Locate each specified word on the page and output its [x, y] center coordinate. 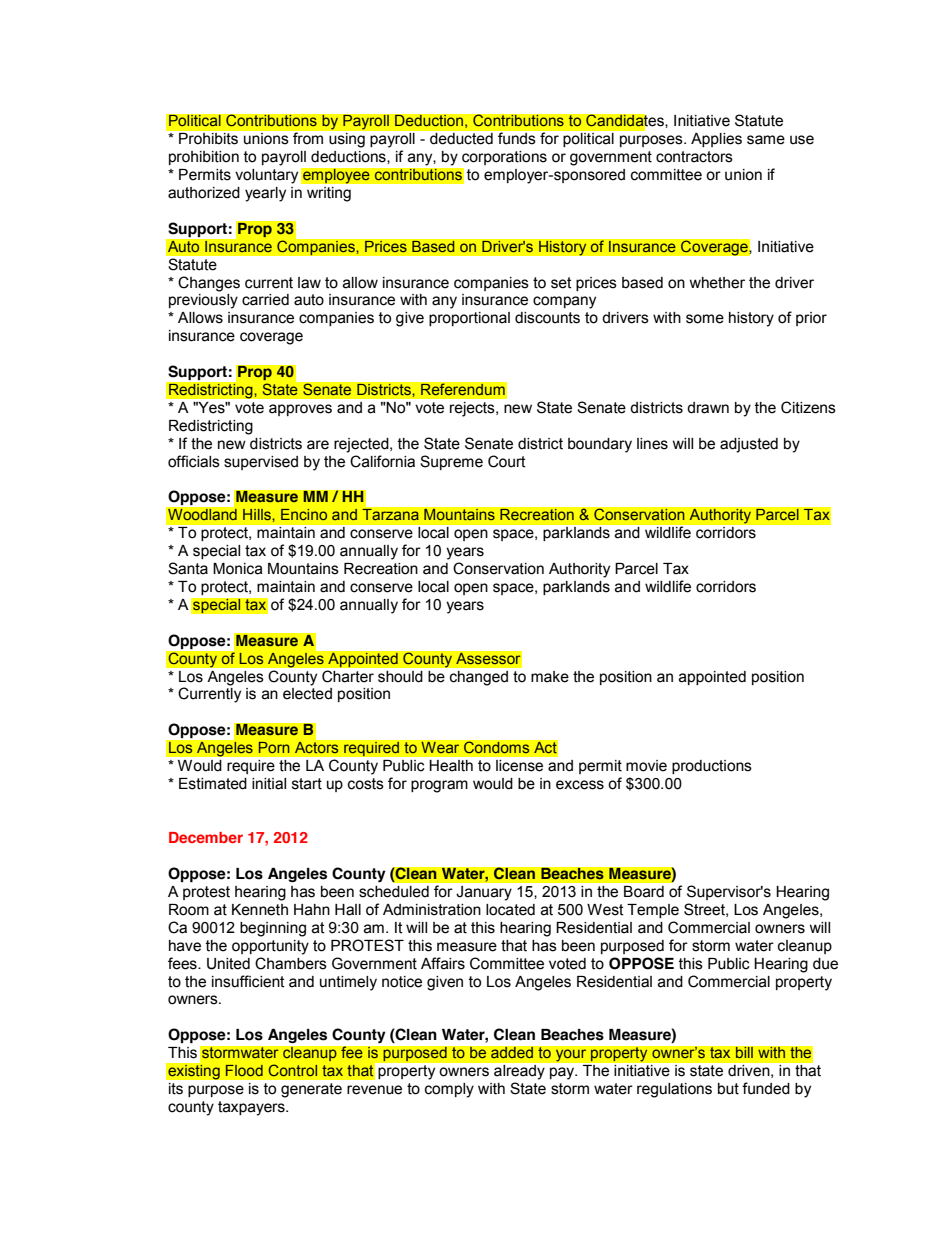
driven [750, 1071]
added [512, 1052]
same [766, 140]
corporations [504, 158]
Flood [244, 1070]
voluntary [266, 176]
